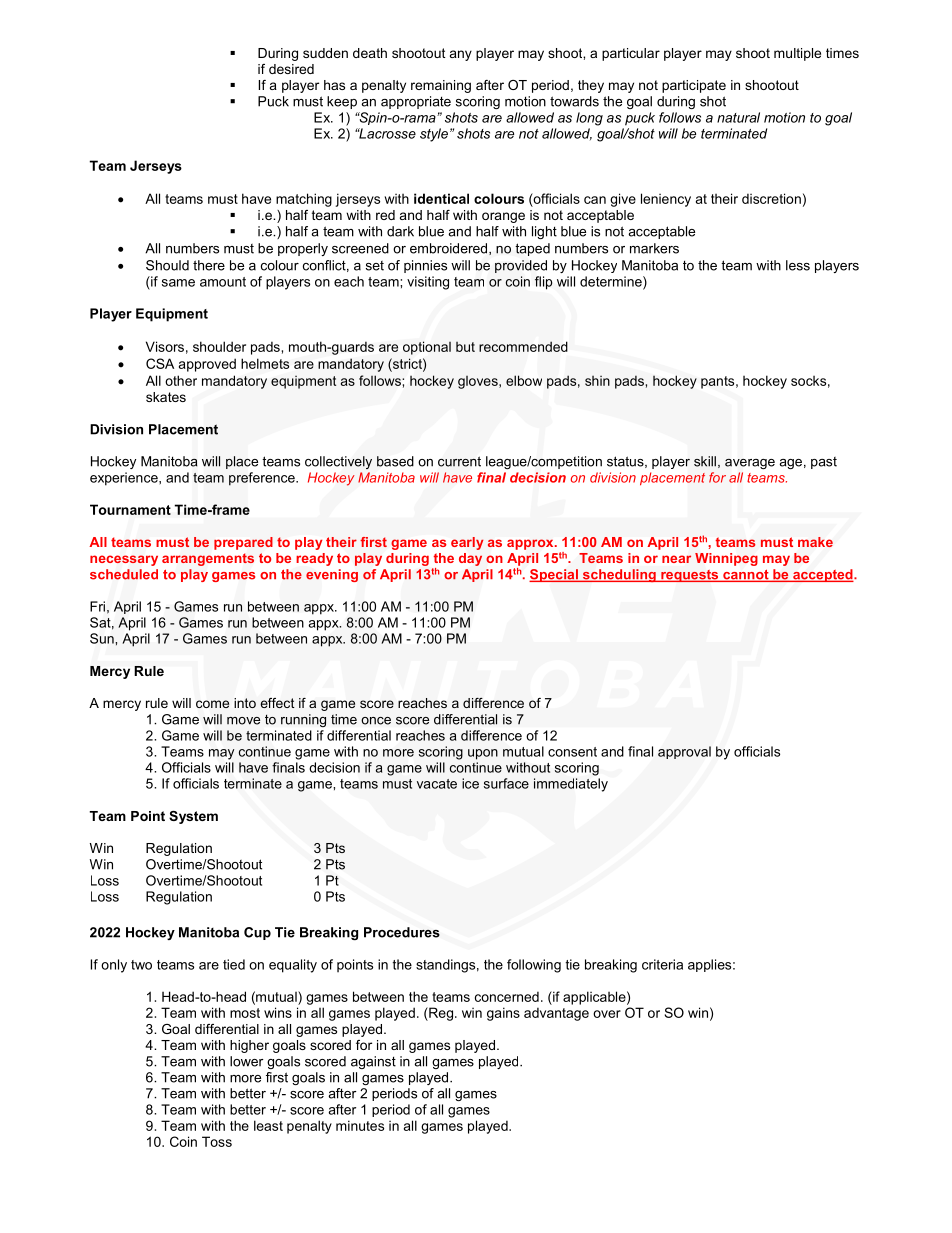  I want to click on minutes, so click(360, 1125).
